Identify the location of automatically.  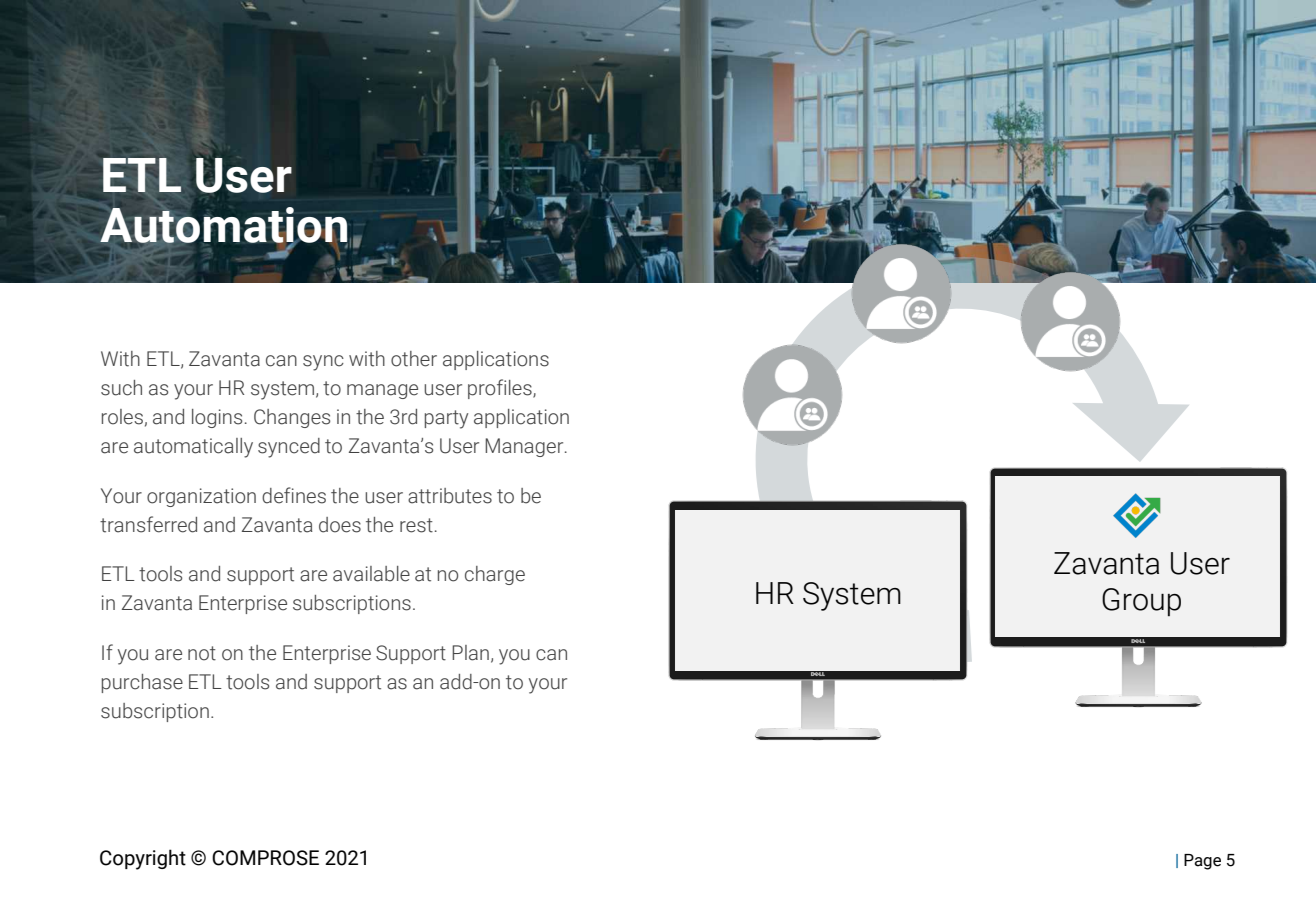
(193, 448).
